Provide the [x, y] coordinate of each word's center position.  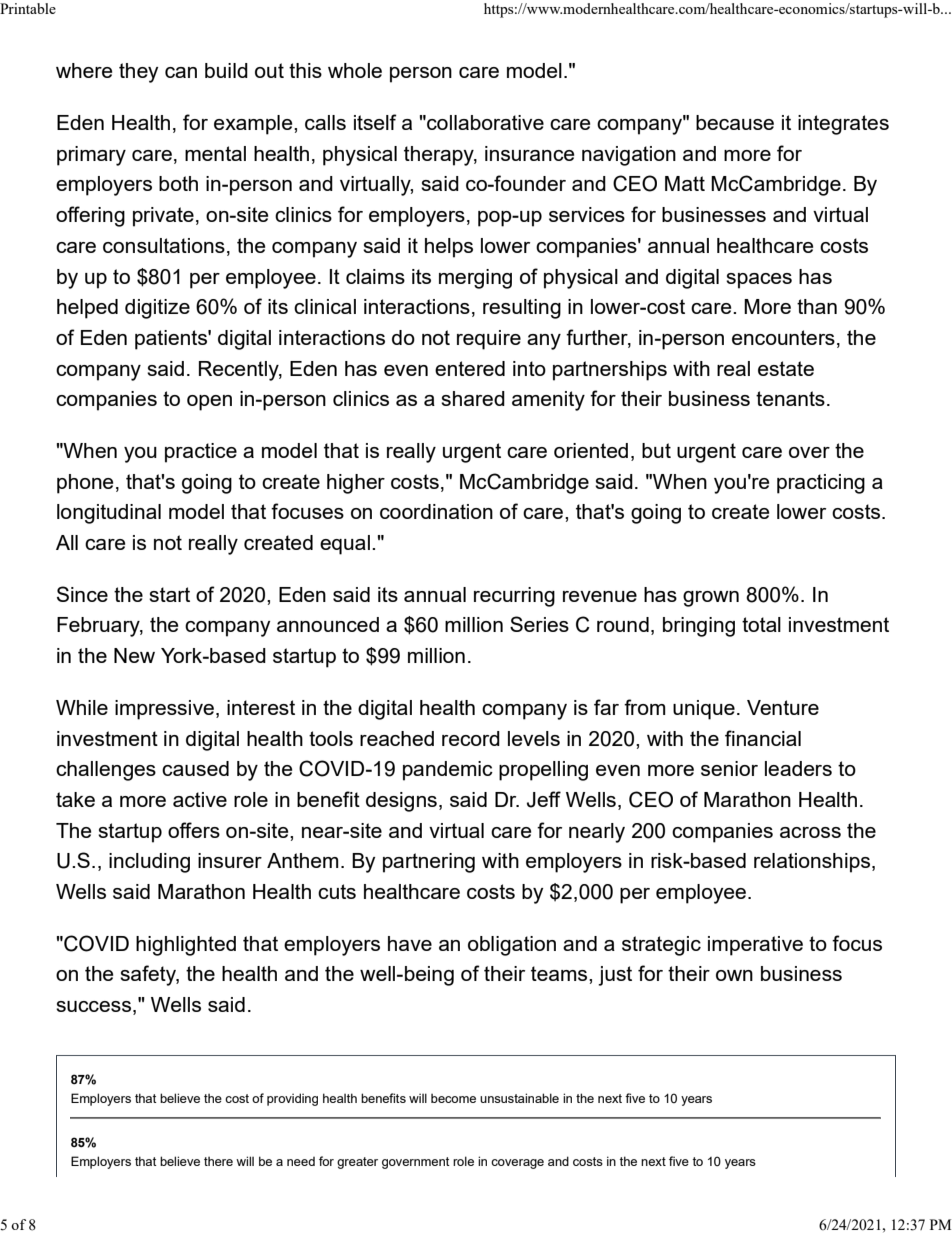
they [138, 73]
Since [82, 594]
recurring [514, 597]
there [218, 1161]
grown [711, 599]
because [735, 122]
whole [355, 70]
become [453, 1098]
